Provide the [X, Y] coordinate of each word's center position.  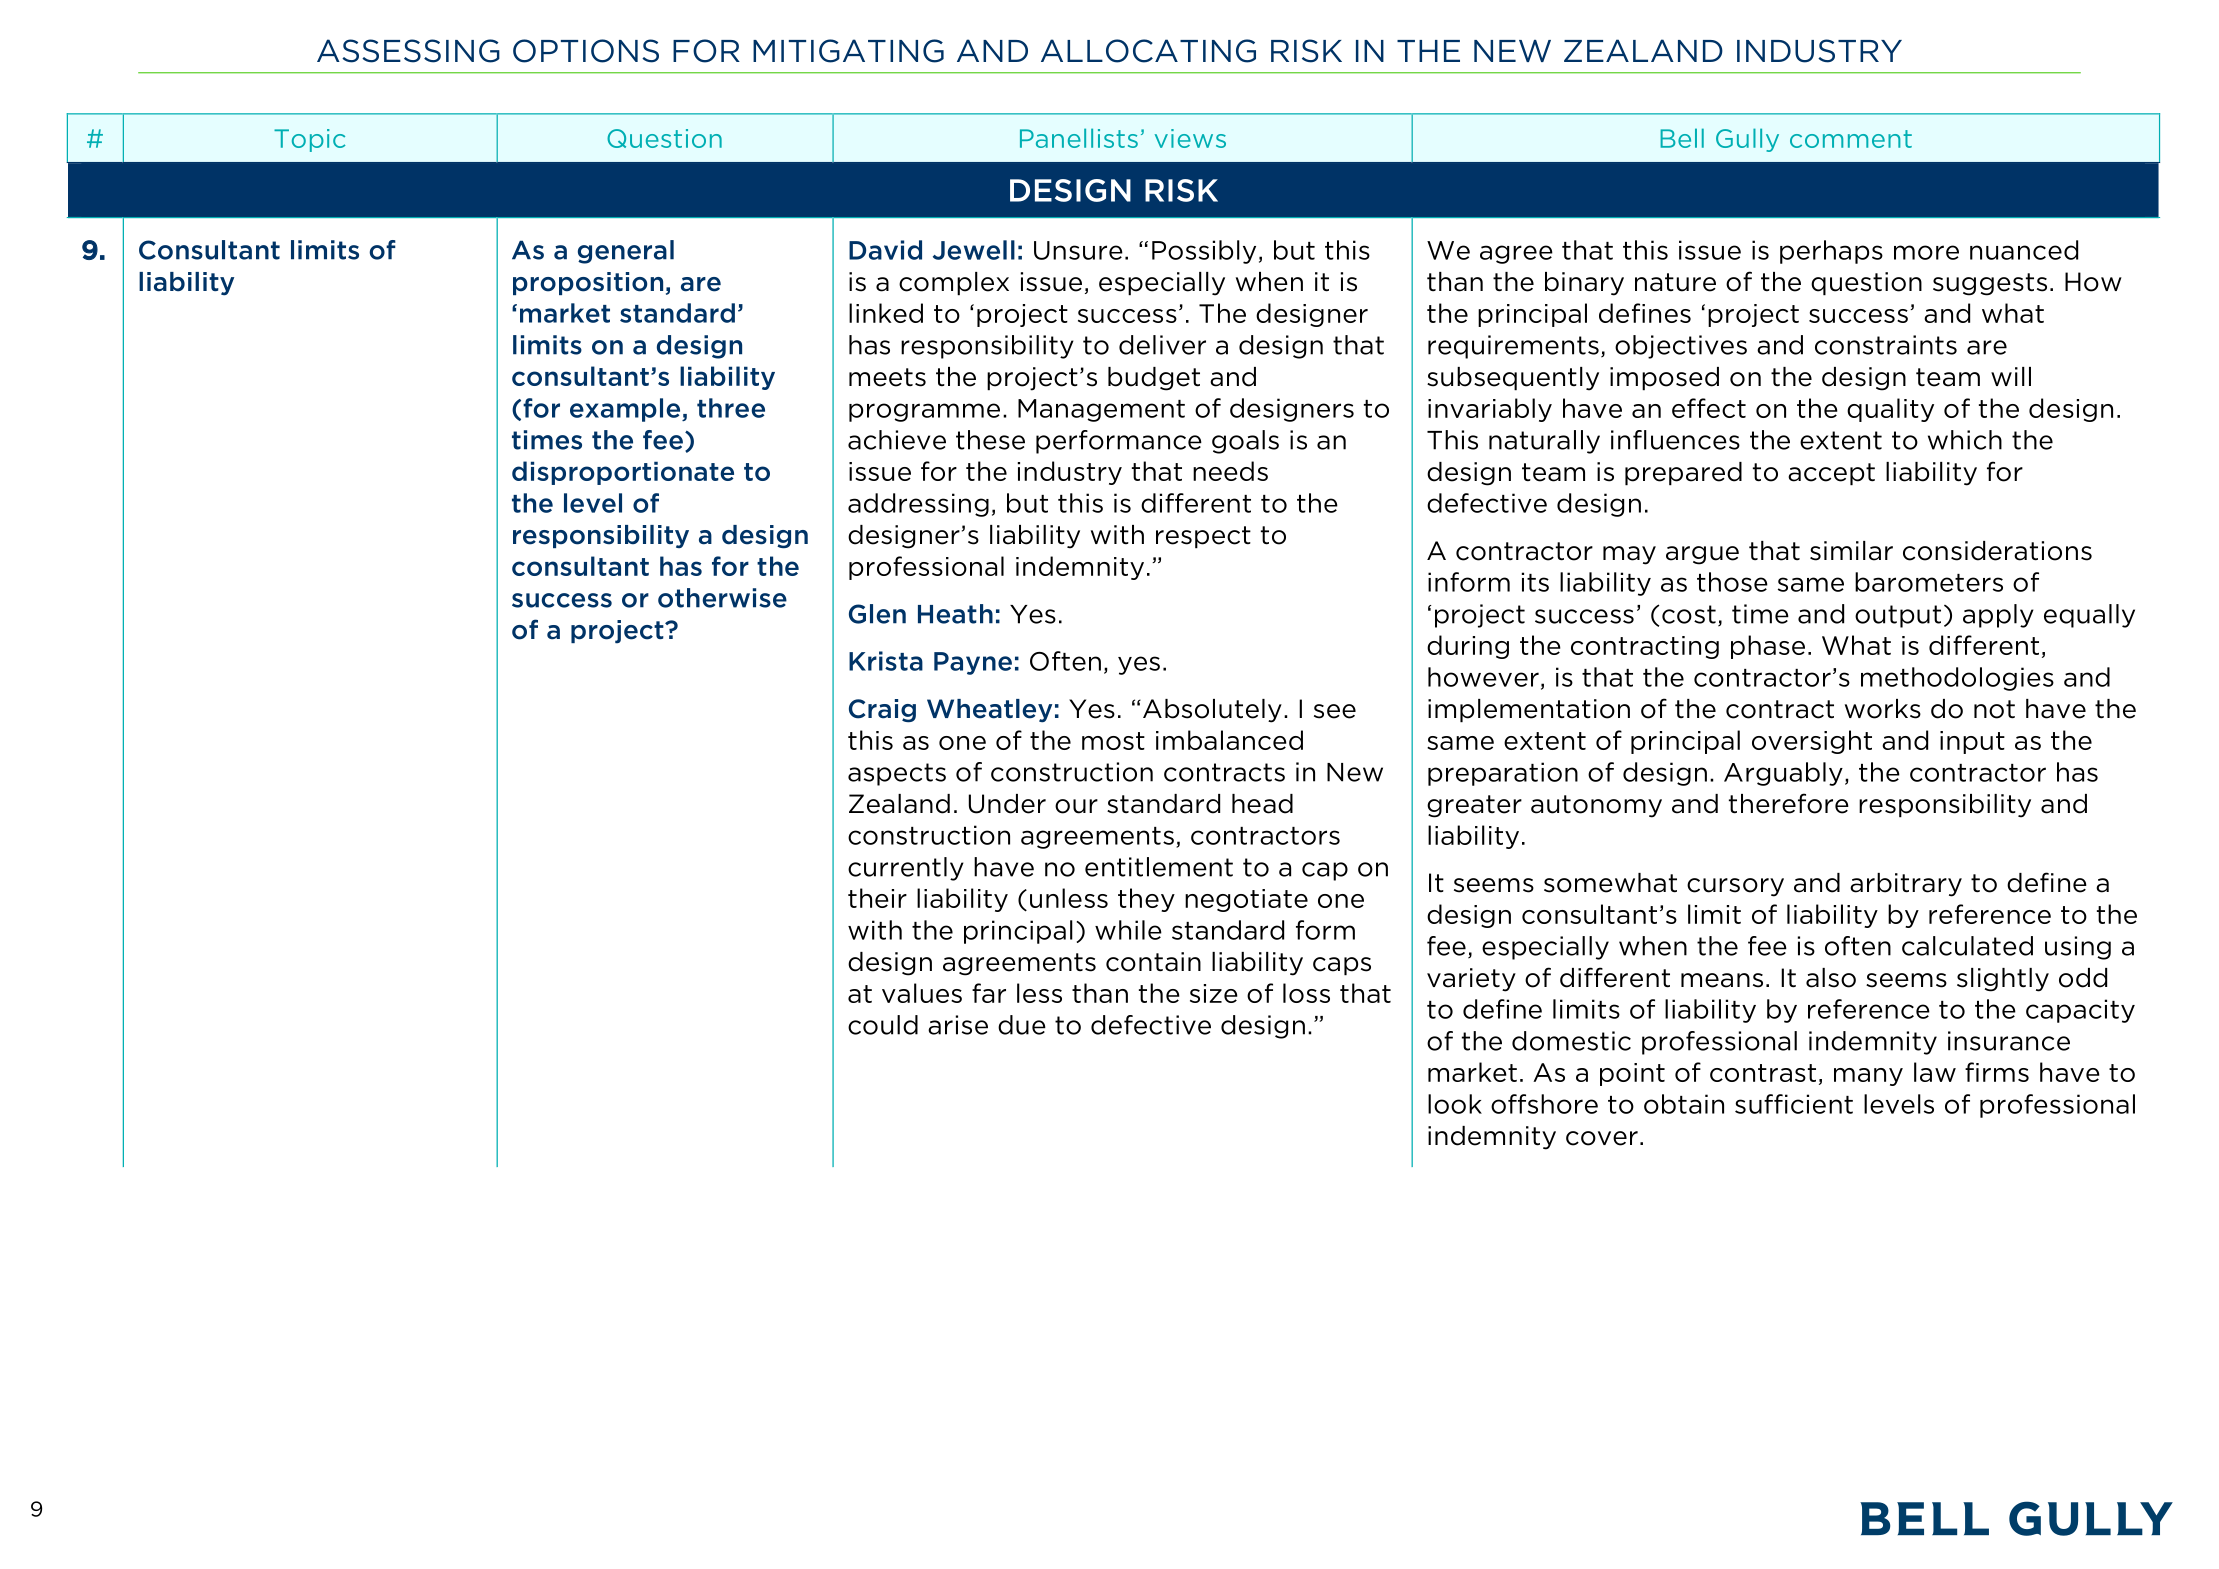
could [883, 1025]
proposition [588, 283]
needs [1230, 471]
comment [1851, 139]
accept [1831, 474]
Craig [882, 710]
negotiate [1246, 900]
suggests [1990, 284]
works [1883, 709]
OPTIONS [586, 51]
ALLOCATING [1148, 51]
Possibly [1204, 252]
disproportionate [623, 473]
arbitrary [1906, 885]
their [877, 898]
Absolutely [1212, 711]
